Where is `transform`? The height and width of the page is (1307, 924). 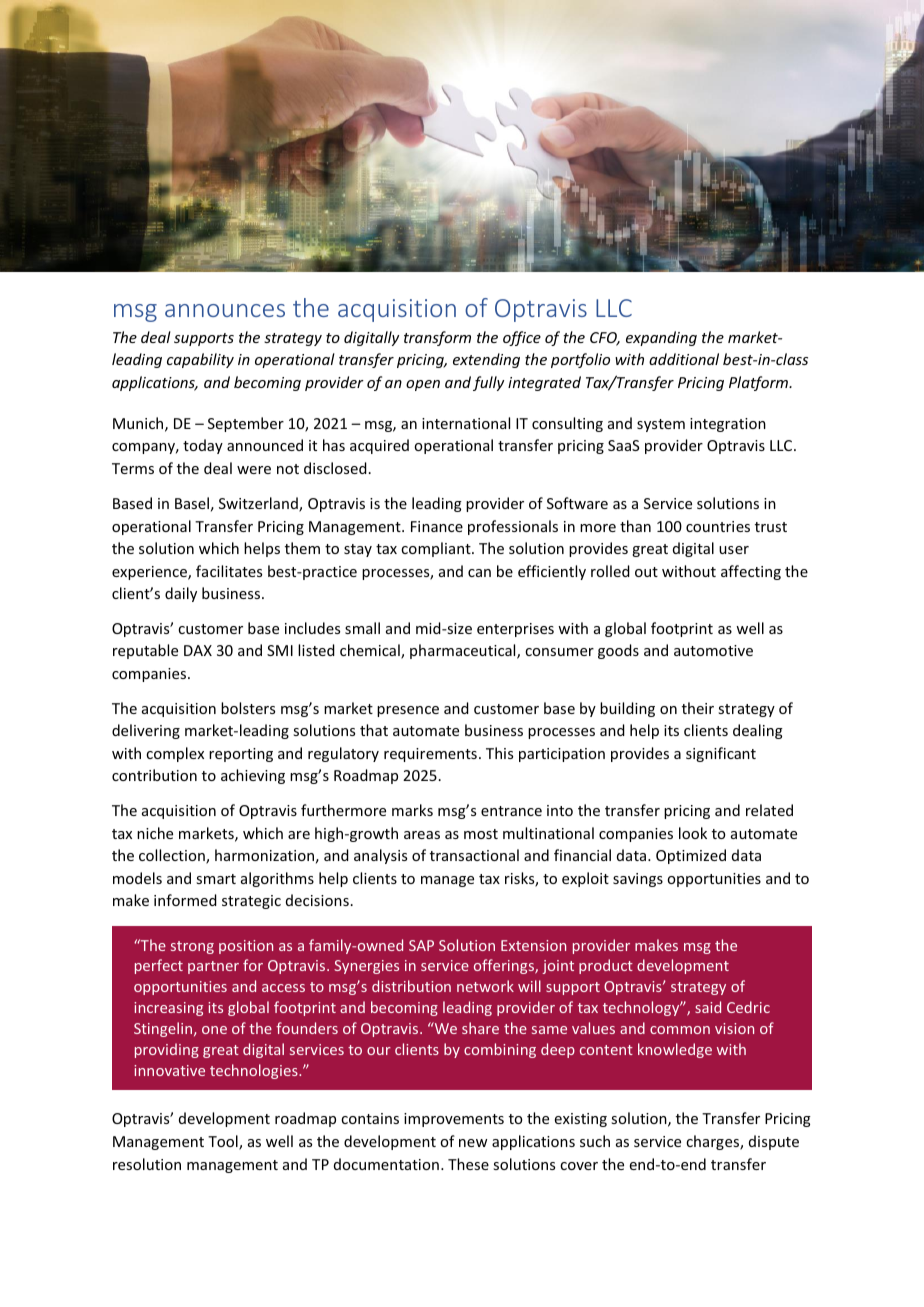
transform is located at coordinates (437, 338).
